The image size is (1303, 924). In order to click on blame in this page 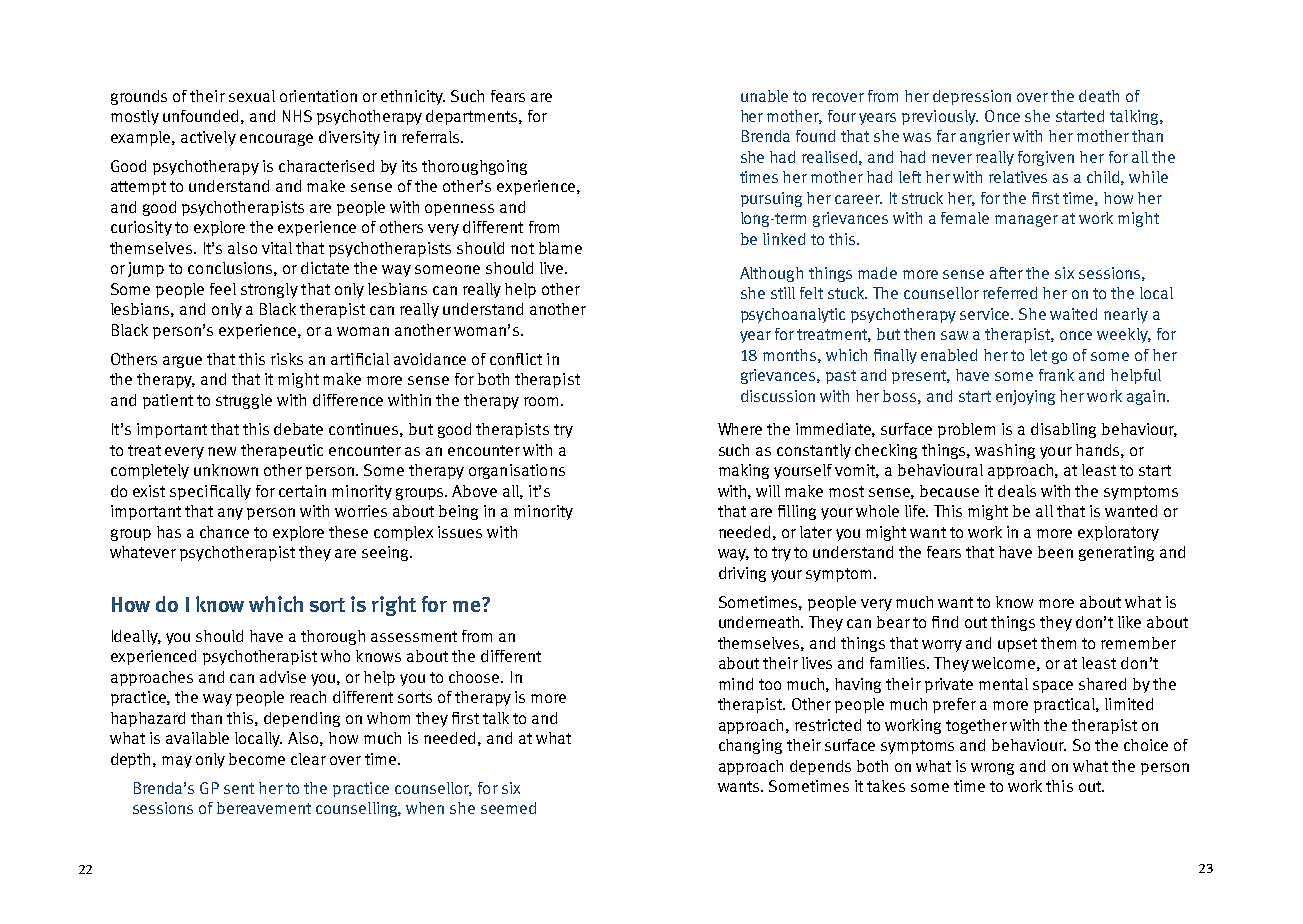, I will do `click(560, 248)`.
